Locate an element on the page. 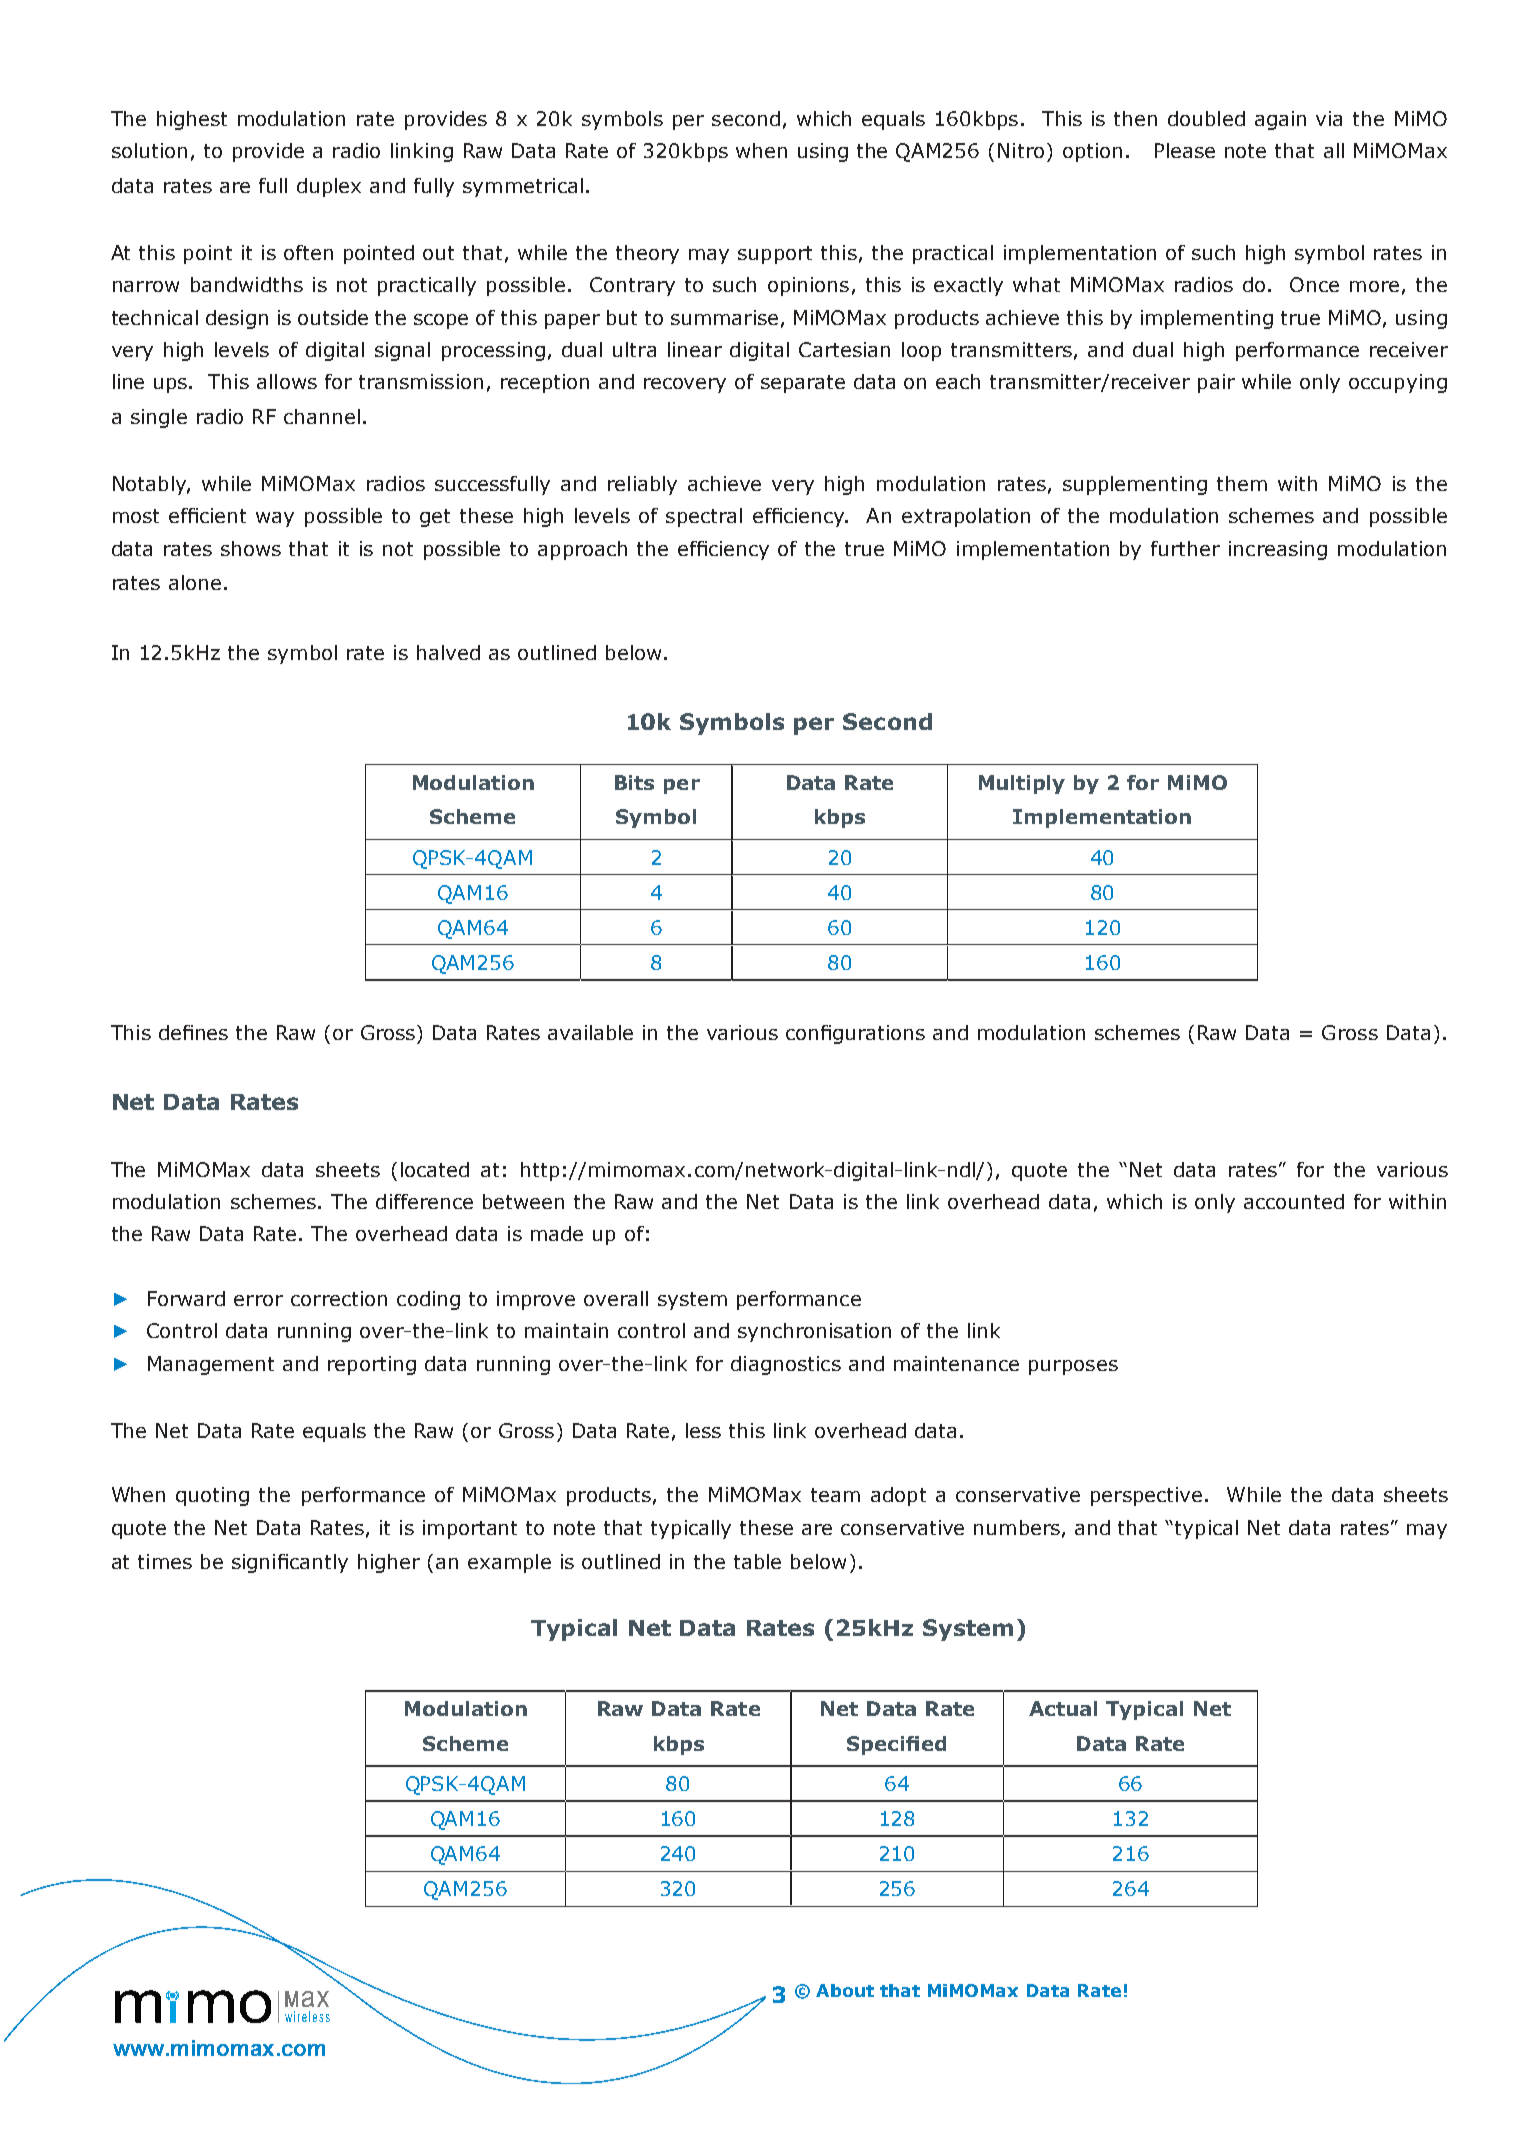  support is located at coordinates (775, 255).
